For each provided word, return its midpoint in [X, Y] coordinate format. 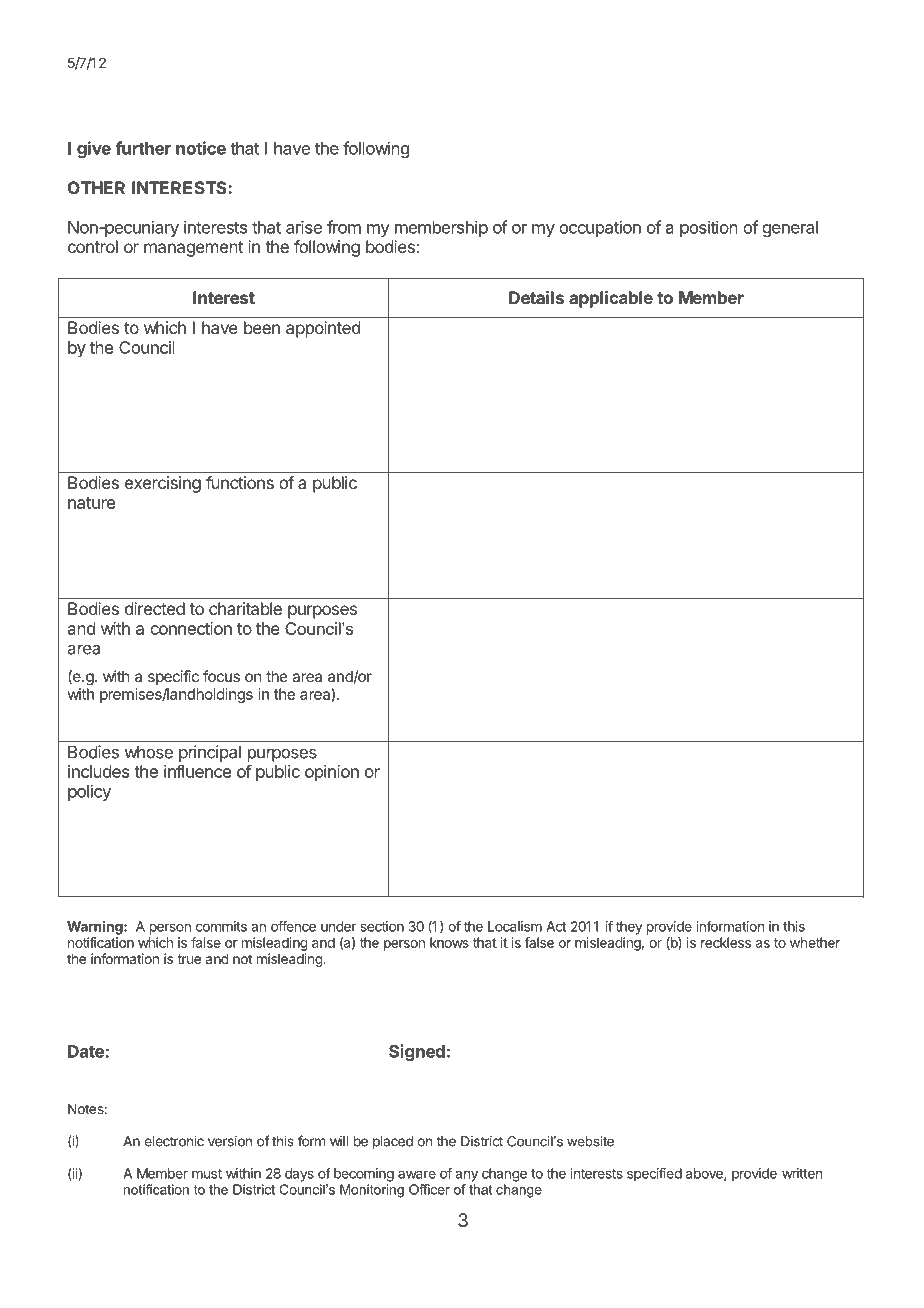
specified [654, 1175]
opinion [332, 773]
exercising [163, 484]
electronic [174, 1141]
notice [201, 148]
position [709, 228]
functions [240, 482]
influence [197, 771]
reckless [726, 942]
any [466, 1176]
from [344, 227]
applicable [611, 299]
